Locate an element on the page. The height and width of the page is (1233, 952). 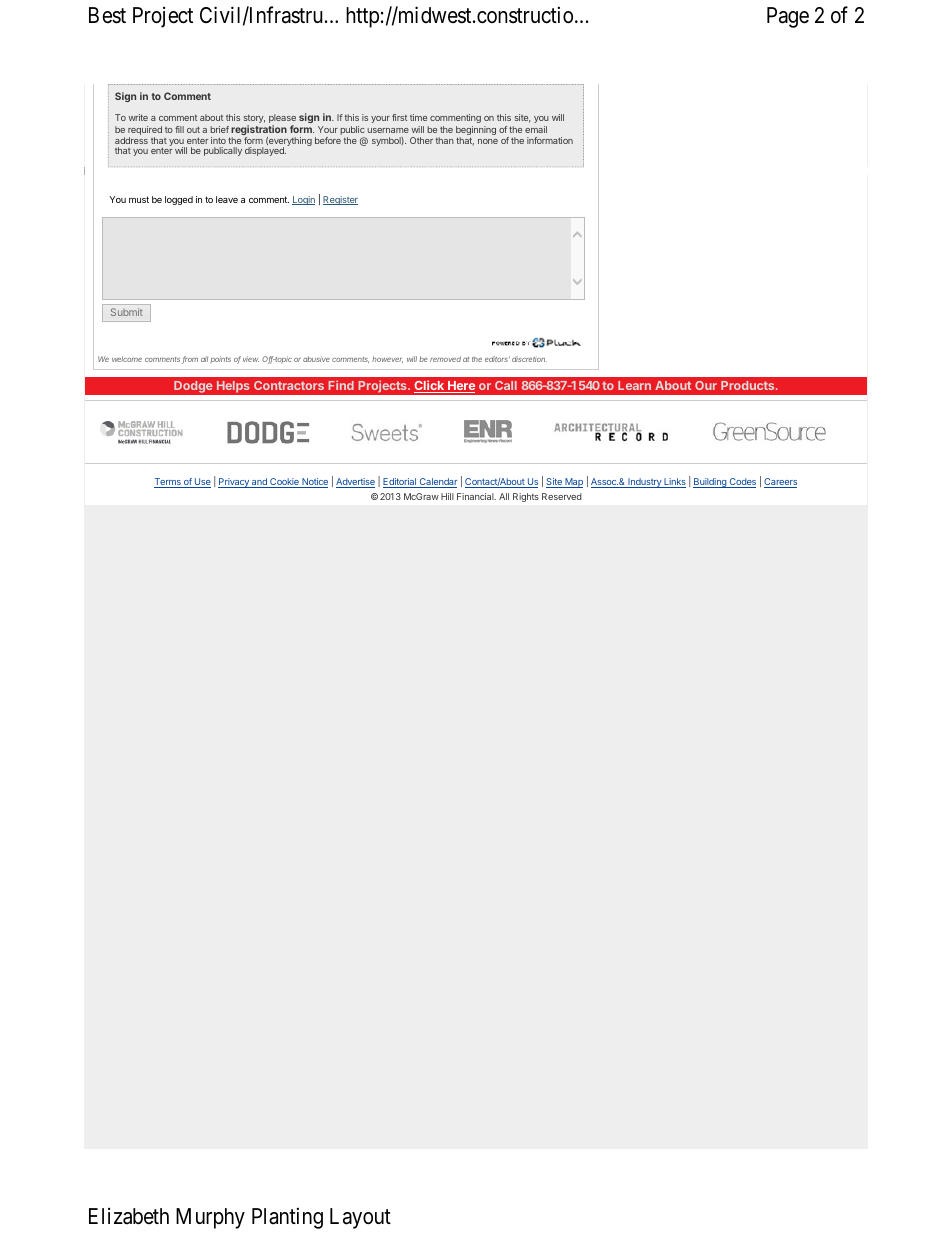
removed is located at coordinates (445, 359).
